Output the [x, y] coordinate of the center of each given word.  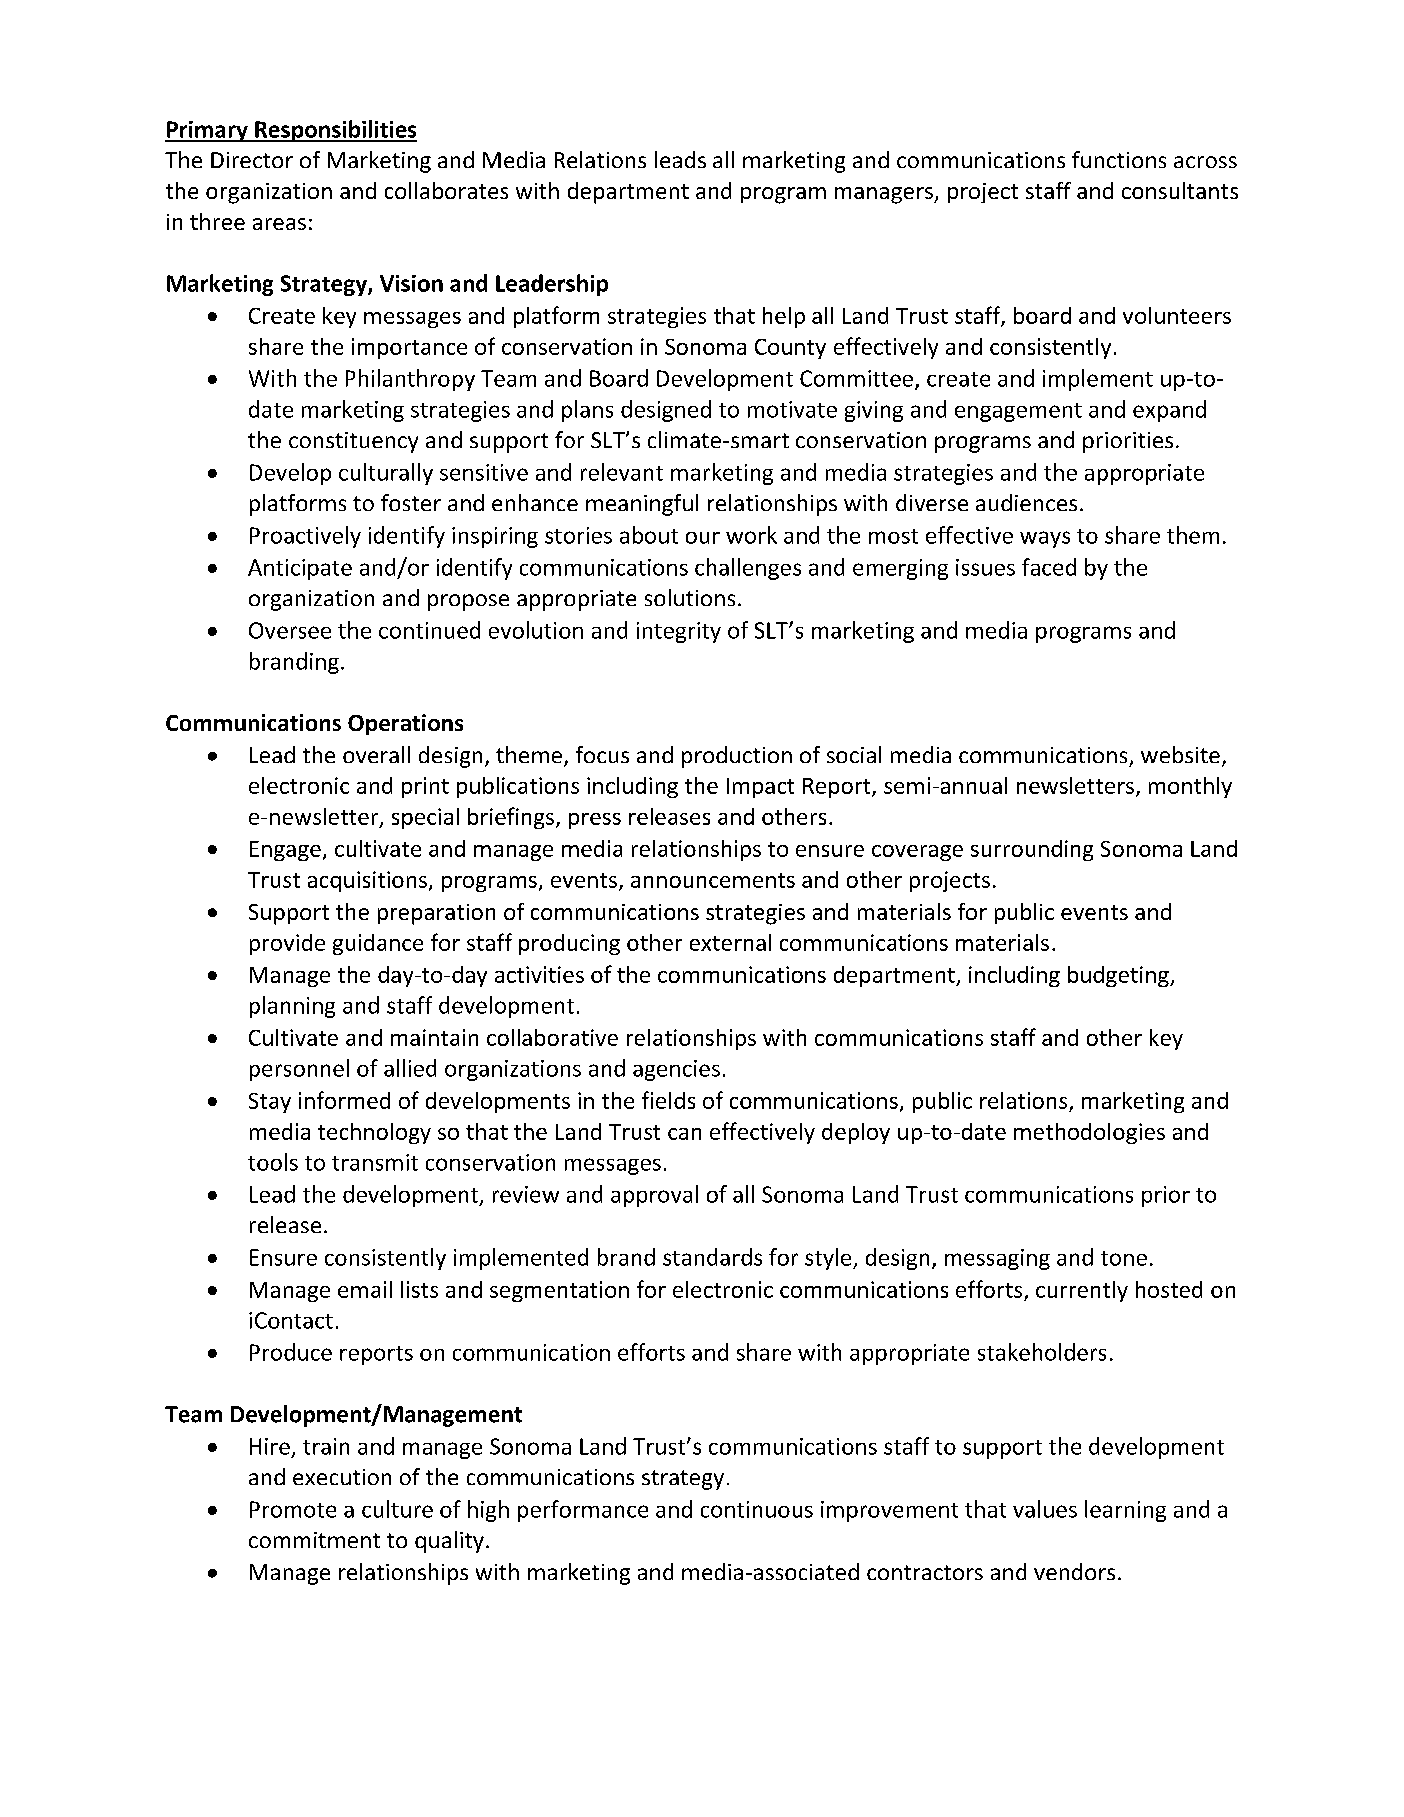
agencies [676, 1070]
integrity [679, 632]
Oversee [290, 630]
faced [1049, 567]
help [784, 317]
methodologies [1089, 1133]
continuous [757, 1509]
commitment [314, 1540]
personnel [299, 1070]
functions [1119, 159]
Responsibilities [335, 131]
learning [1125, 1511]
